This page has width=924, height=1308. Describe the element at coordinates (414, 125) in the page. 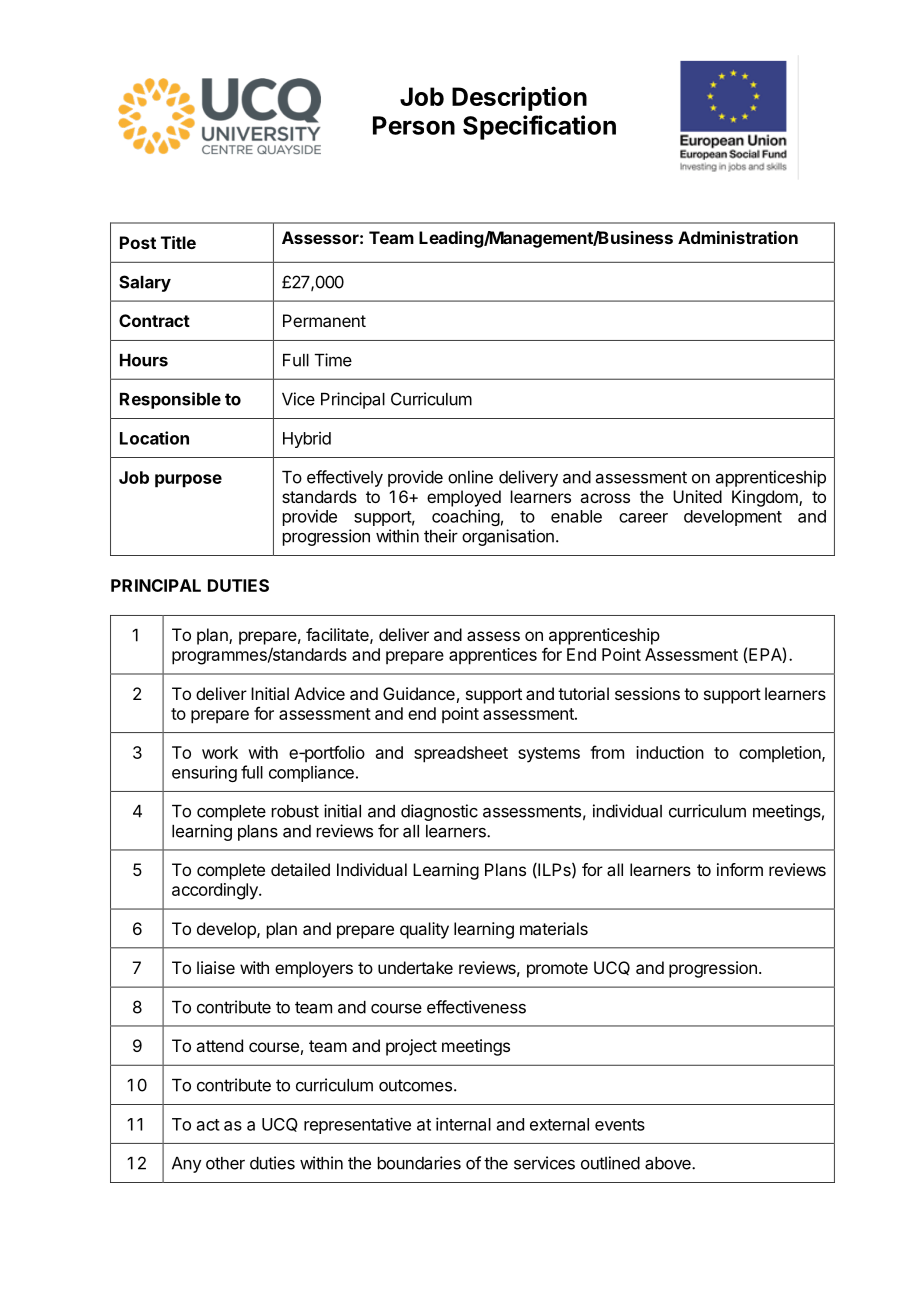

I see `Person` at that location.
